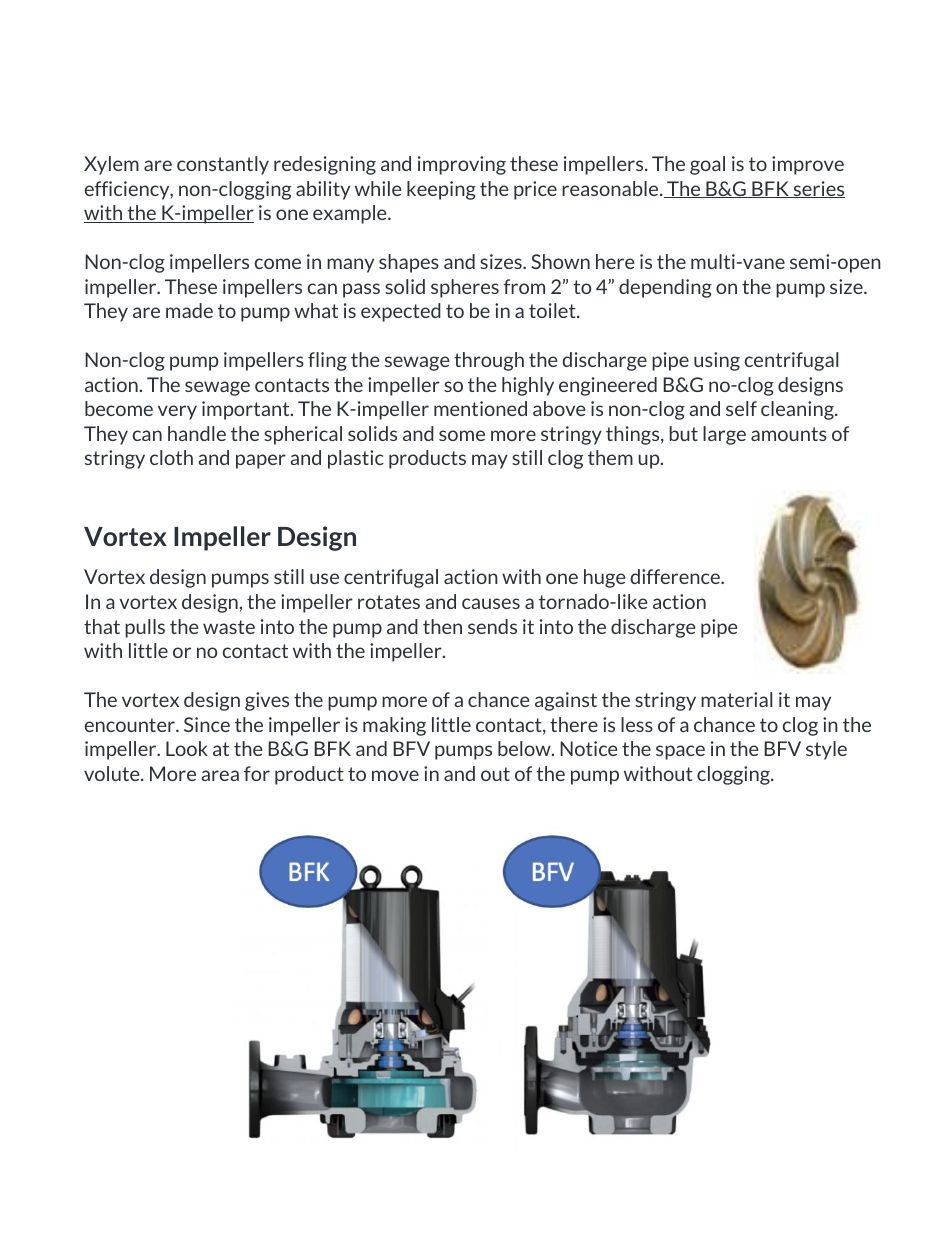  What do you see at coordinates (525, 748) in the screenshot?
I see `below` at bounding box center [525, 748].
